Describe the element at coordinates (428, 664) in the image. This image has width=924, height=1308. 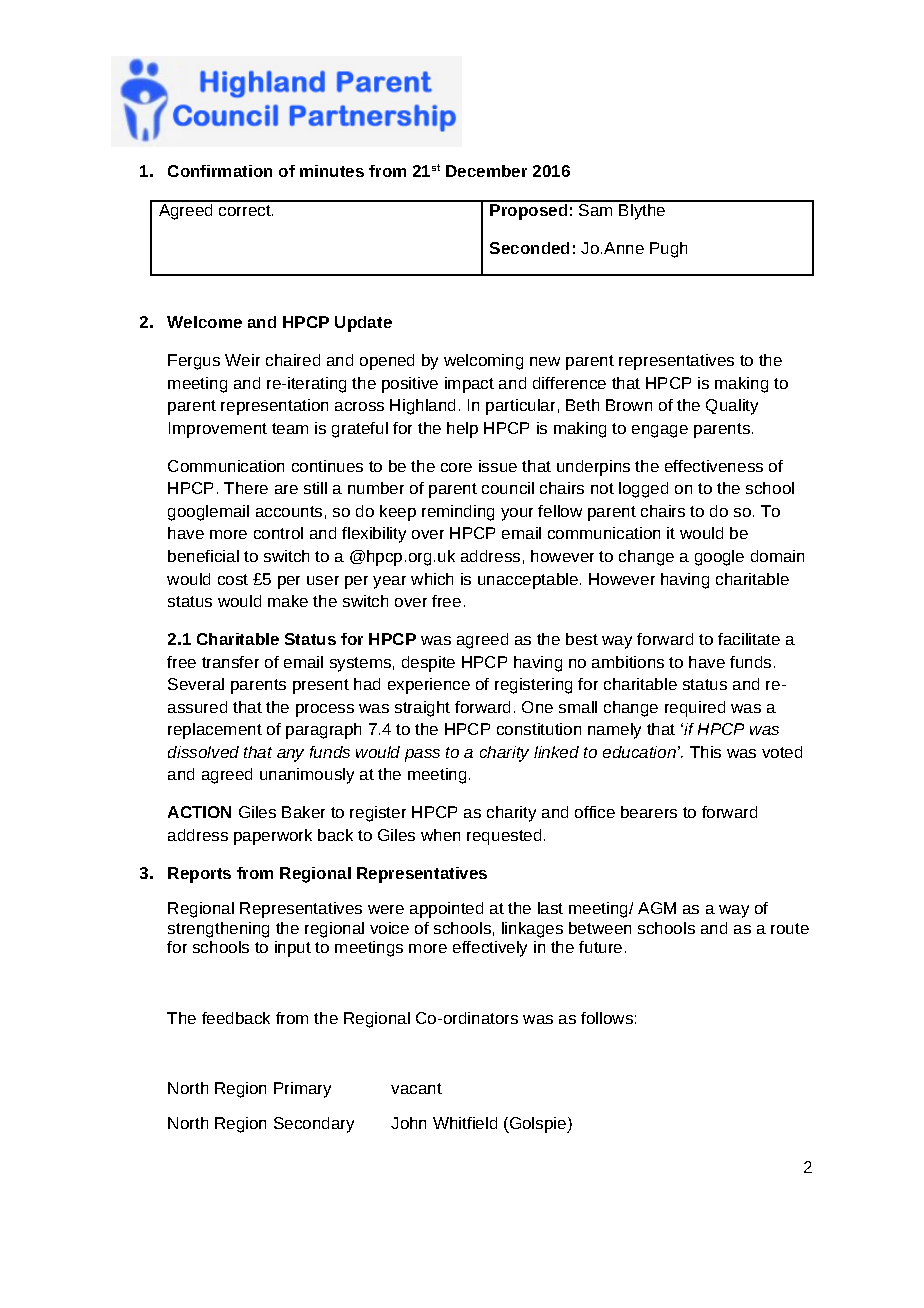
I see `despite` at that location.
